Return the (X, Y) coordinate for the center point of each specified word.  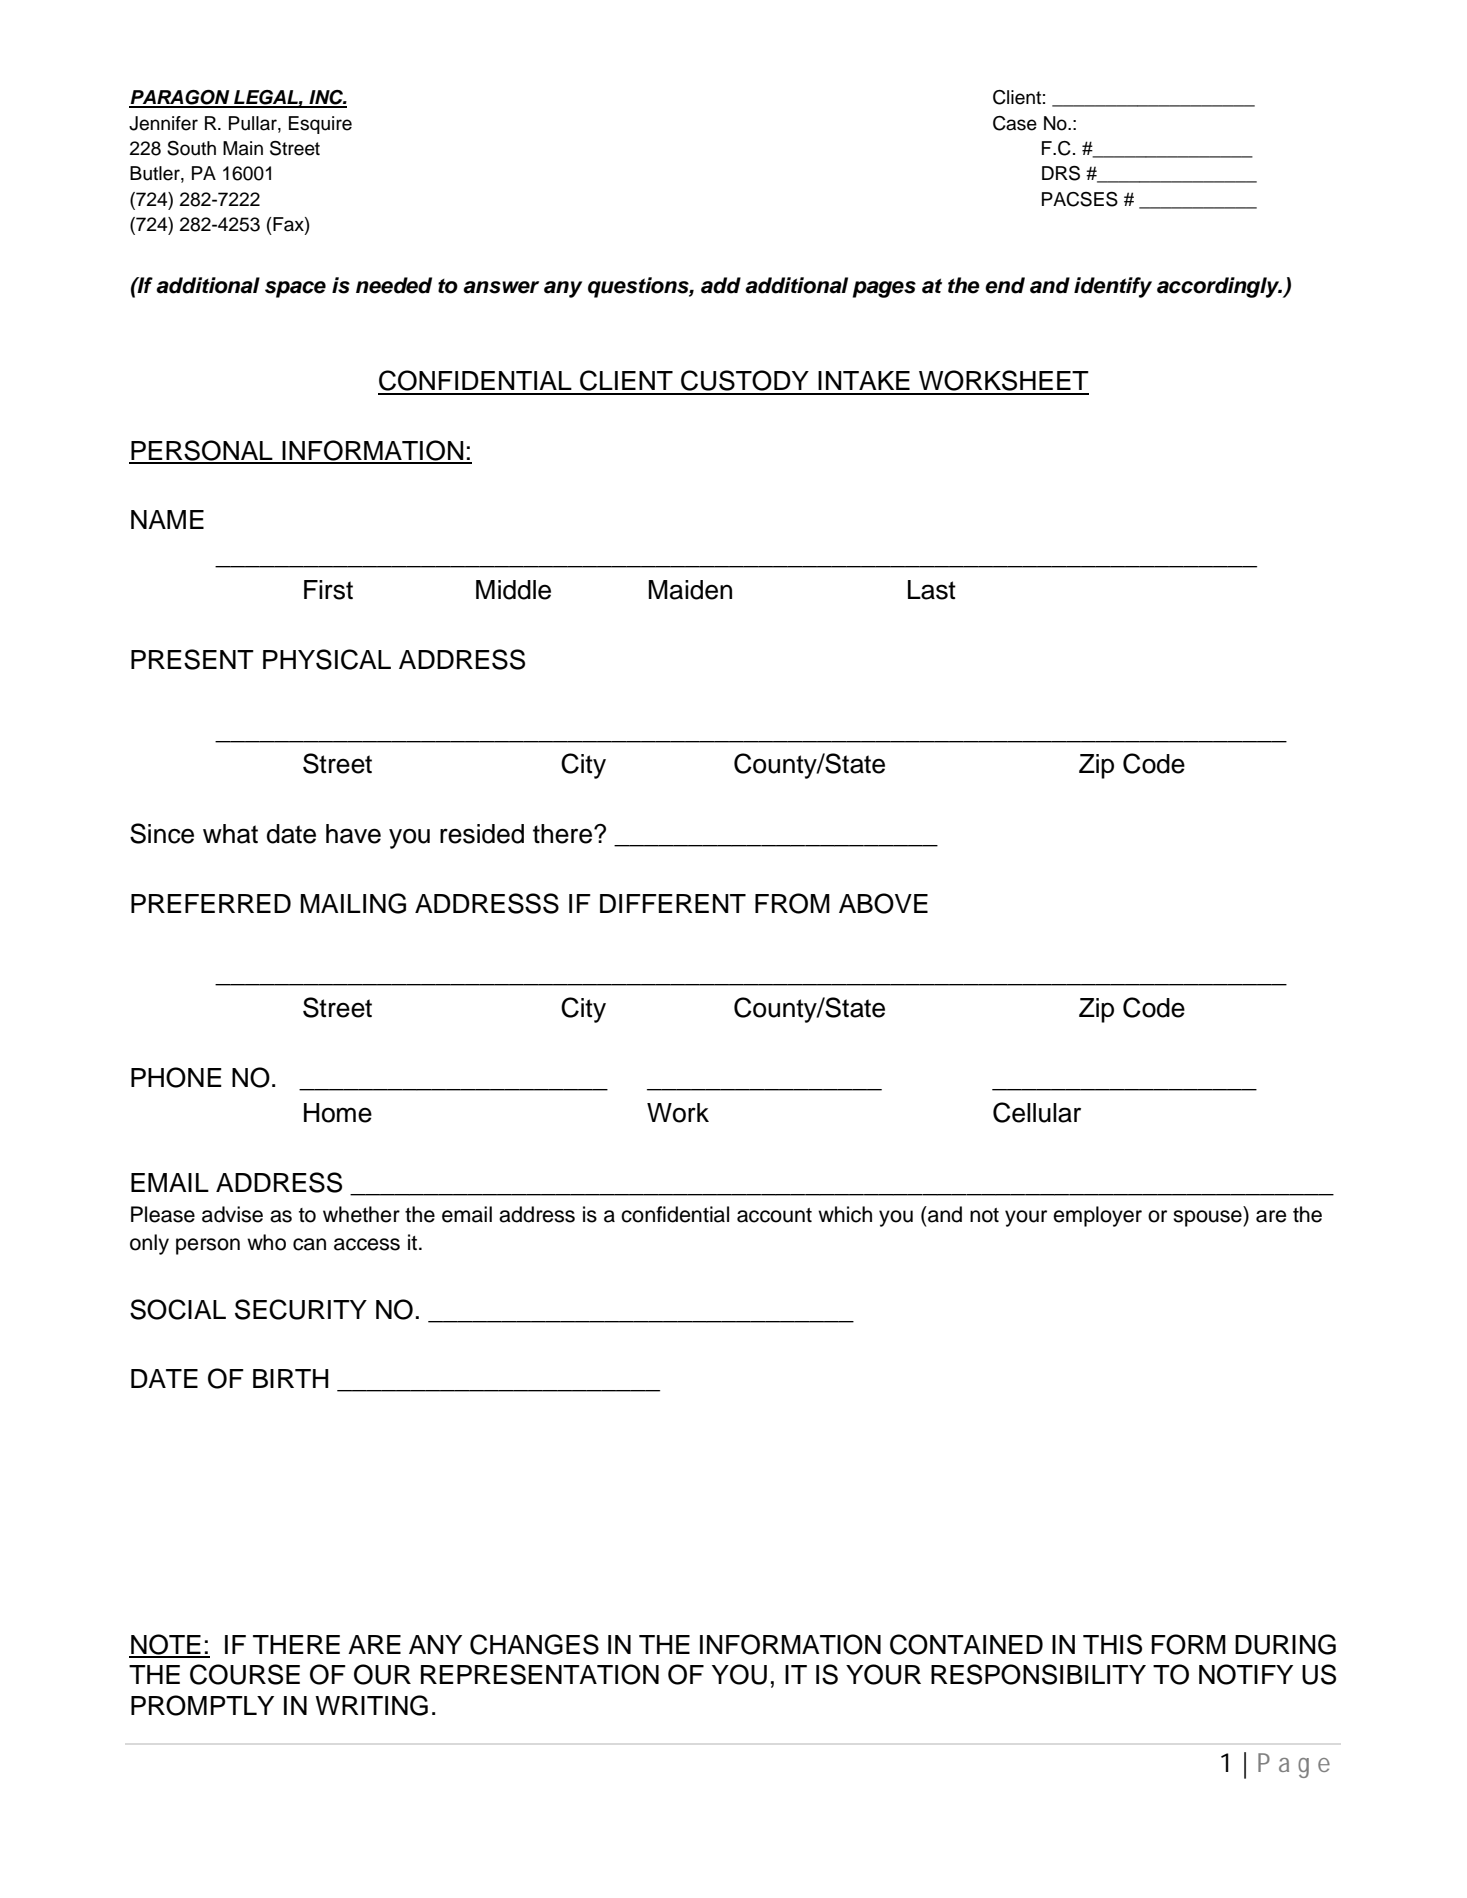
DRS (1061, 173)
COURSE (245, 1674)
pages (884, 289)
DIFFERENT (673, 903)
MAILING (353, 903)
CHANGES (534, 1644)
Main (243, 148)
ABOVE (883, 903)
